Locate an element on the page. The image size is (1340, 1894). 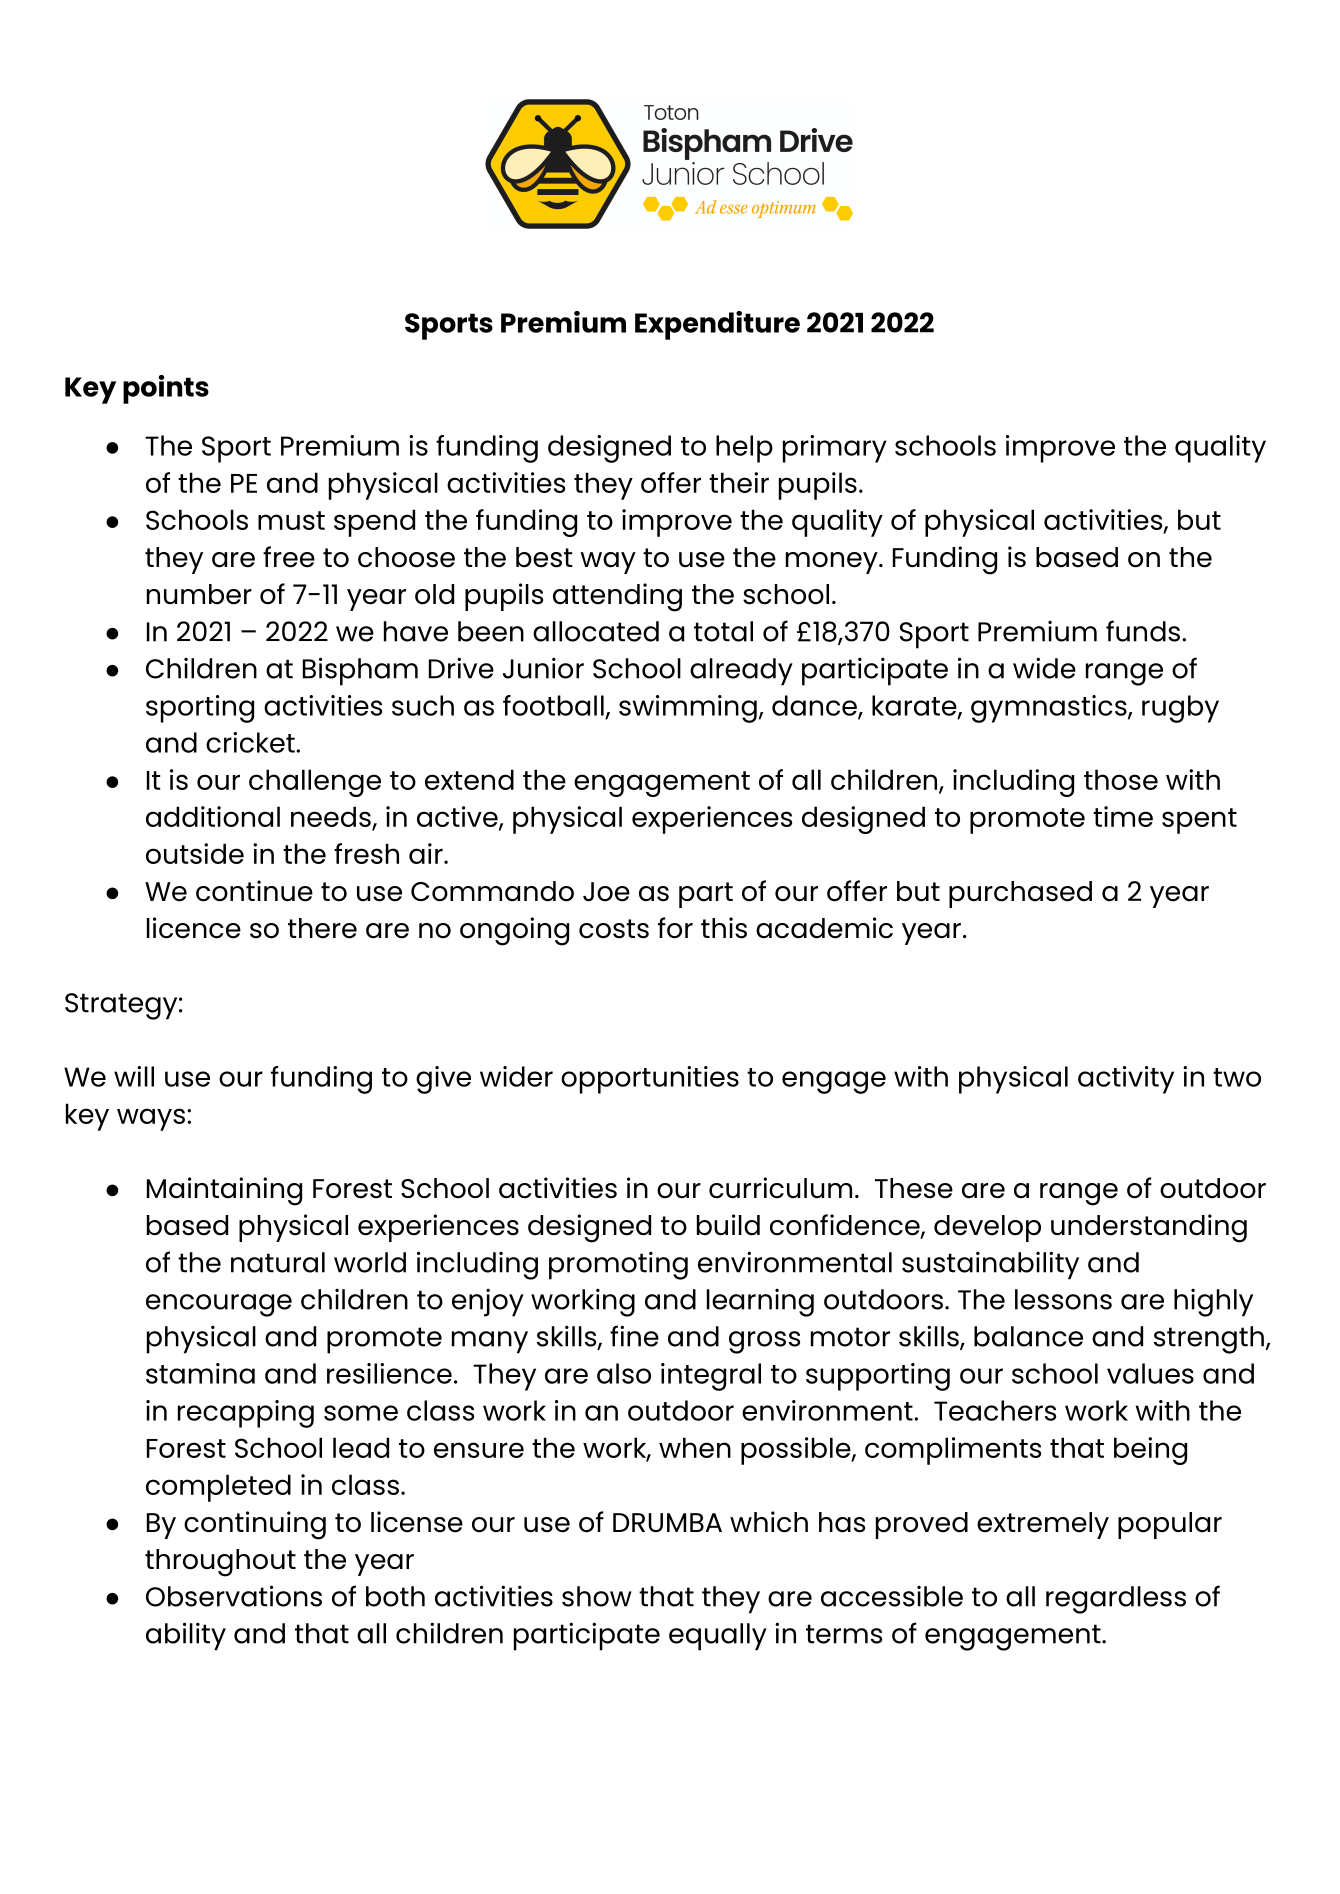
Observations is located at coordinates (234, 1596).
